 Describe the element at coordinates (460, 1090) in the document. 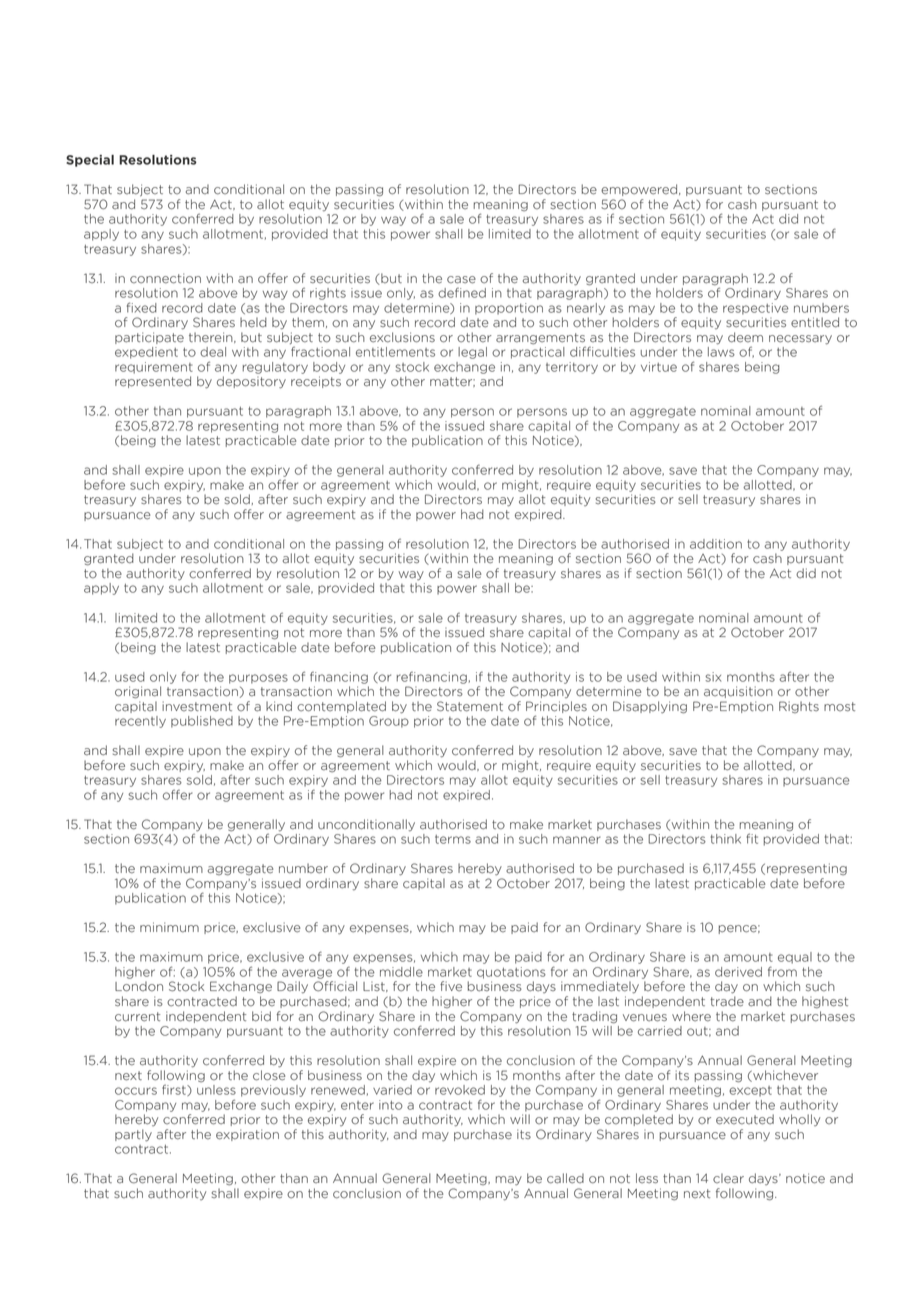

I see `revoked` at that location.
